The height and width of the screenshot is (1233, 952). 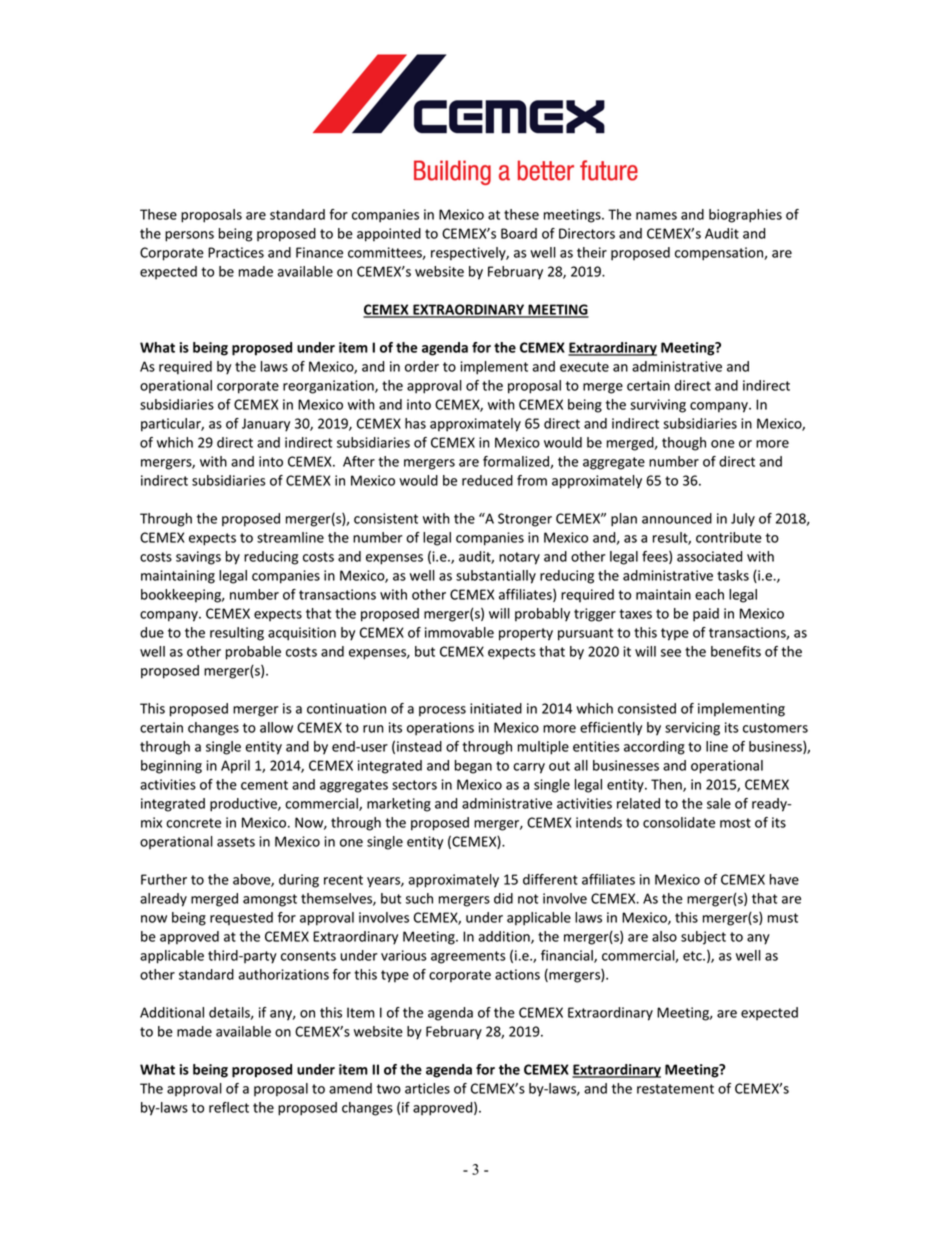 What do you see at coordinates (427, 1088) in the screenshot?
I see `articles` at bounding box center [427, 1088].
